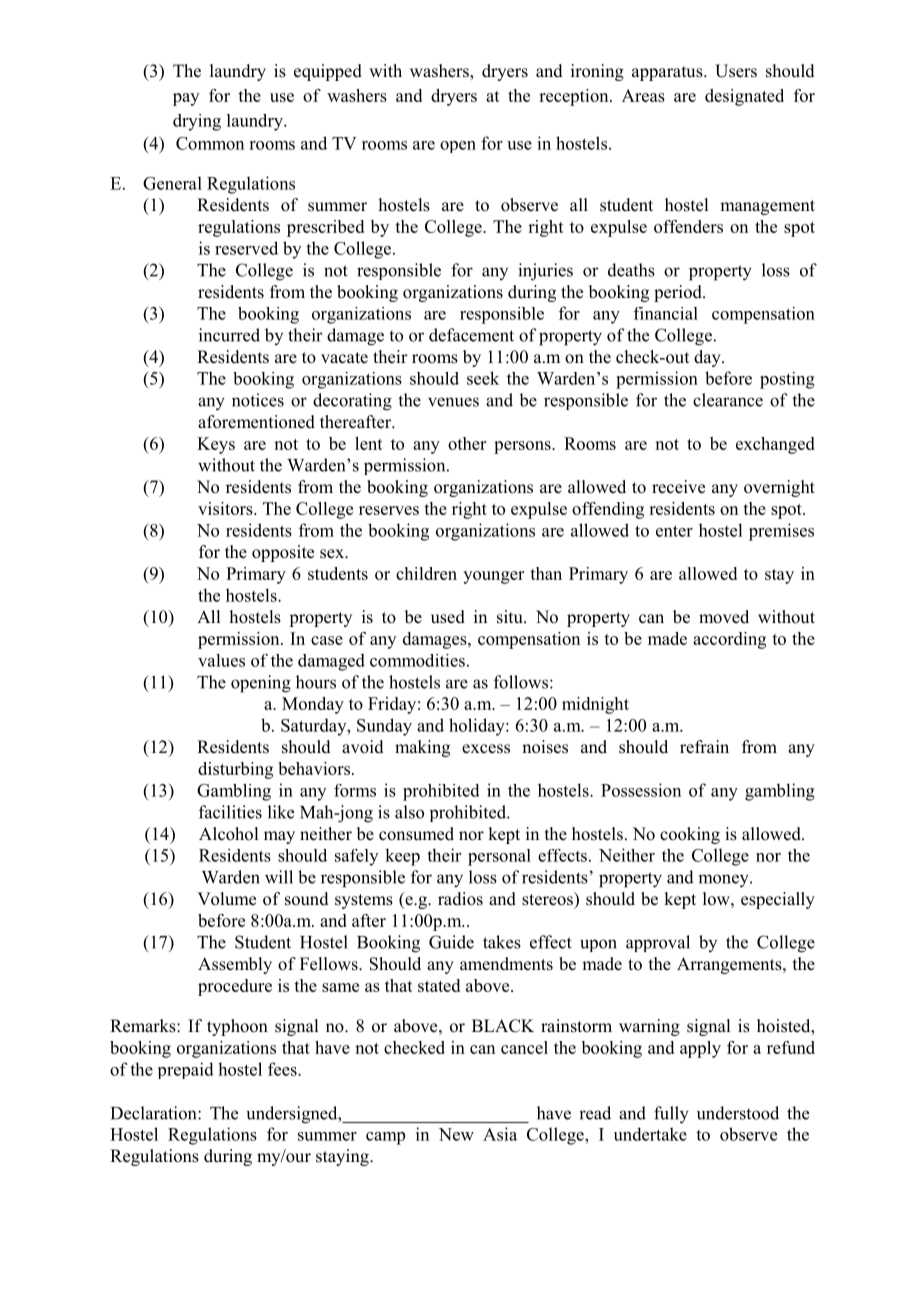  I want to click on designated, so click(744, 97).
